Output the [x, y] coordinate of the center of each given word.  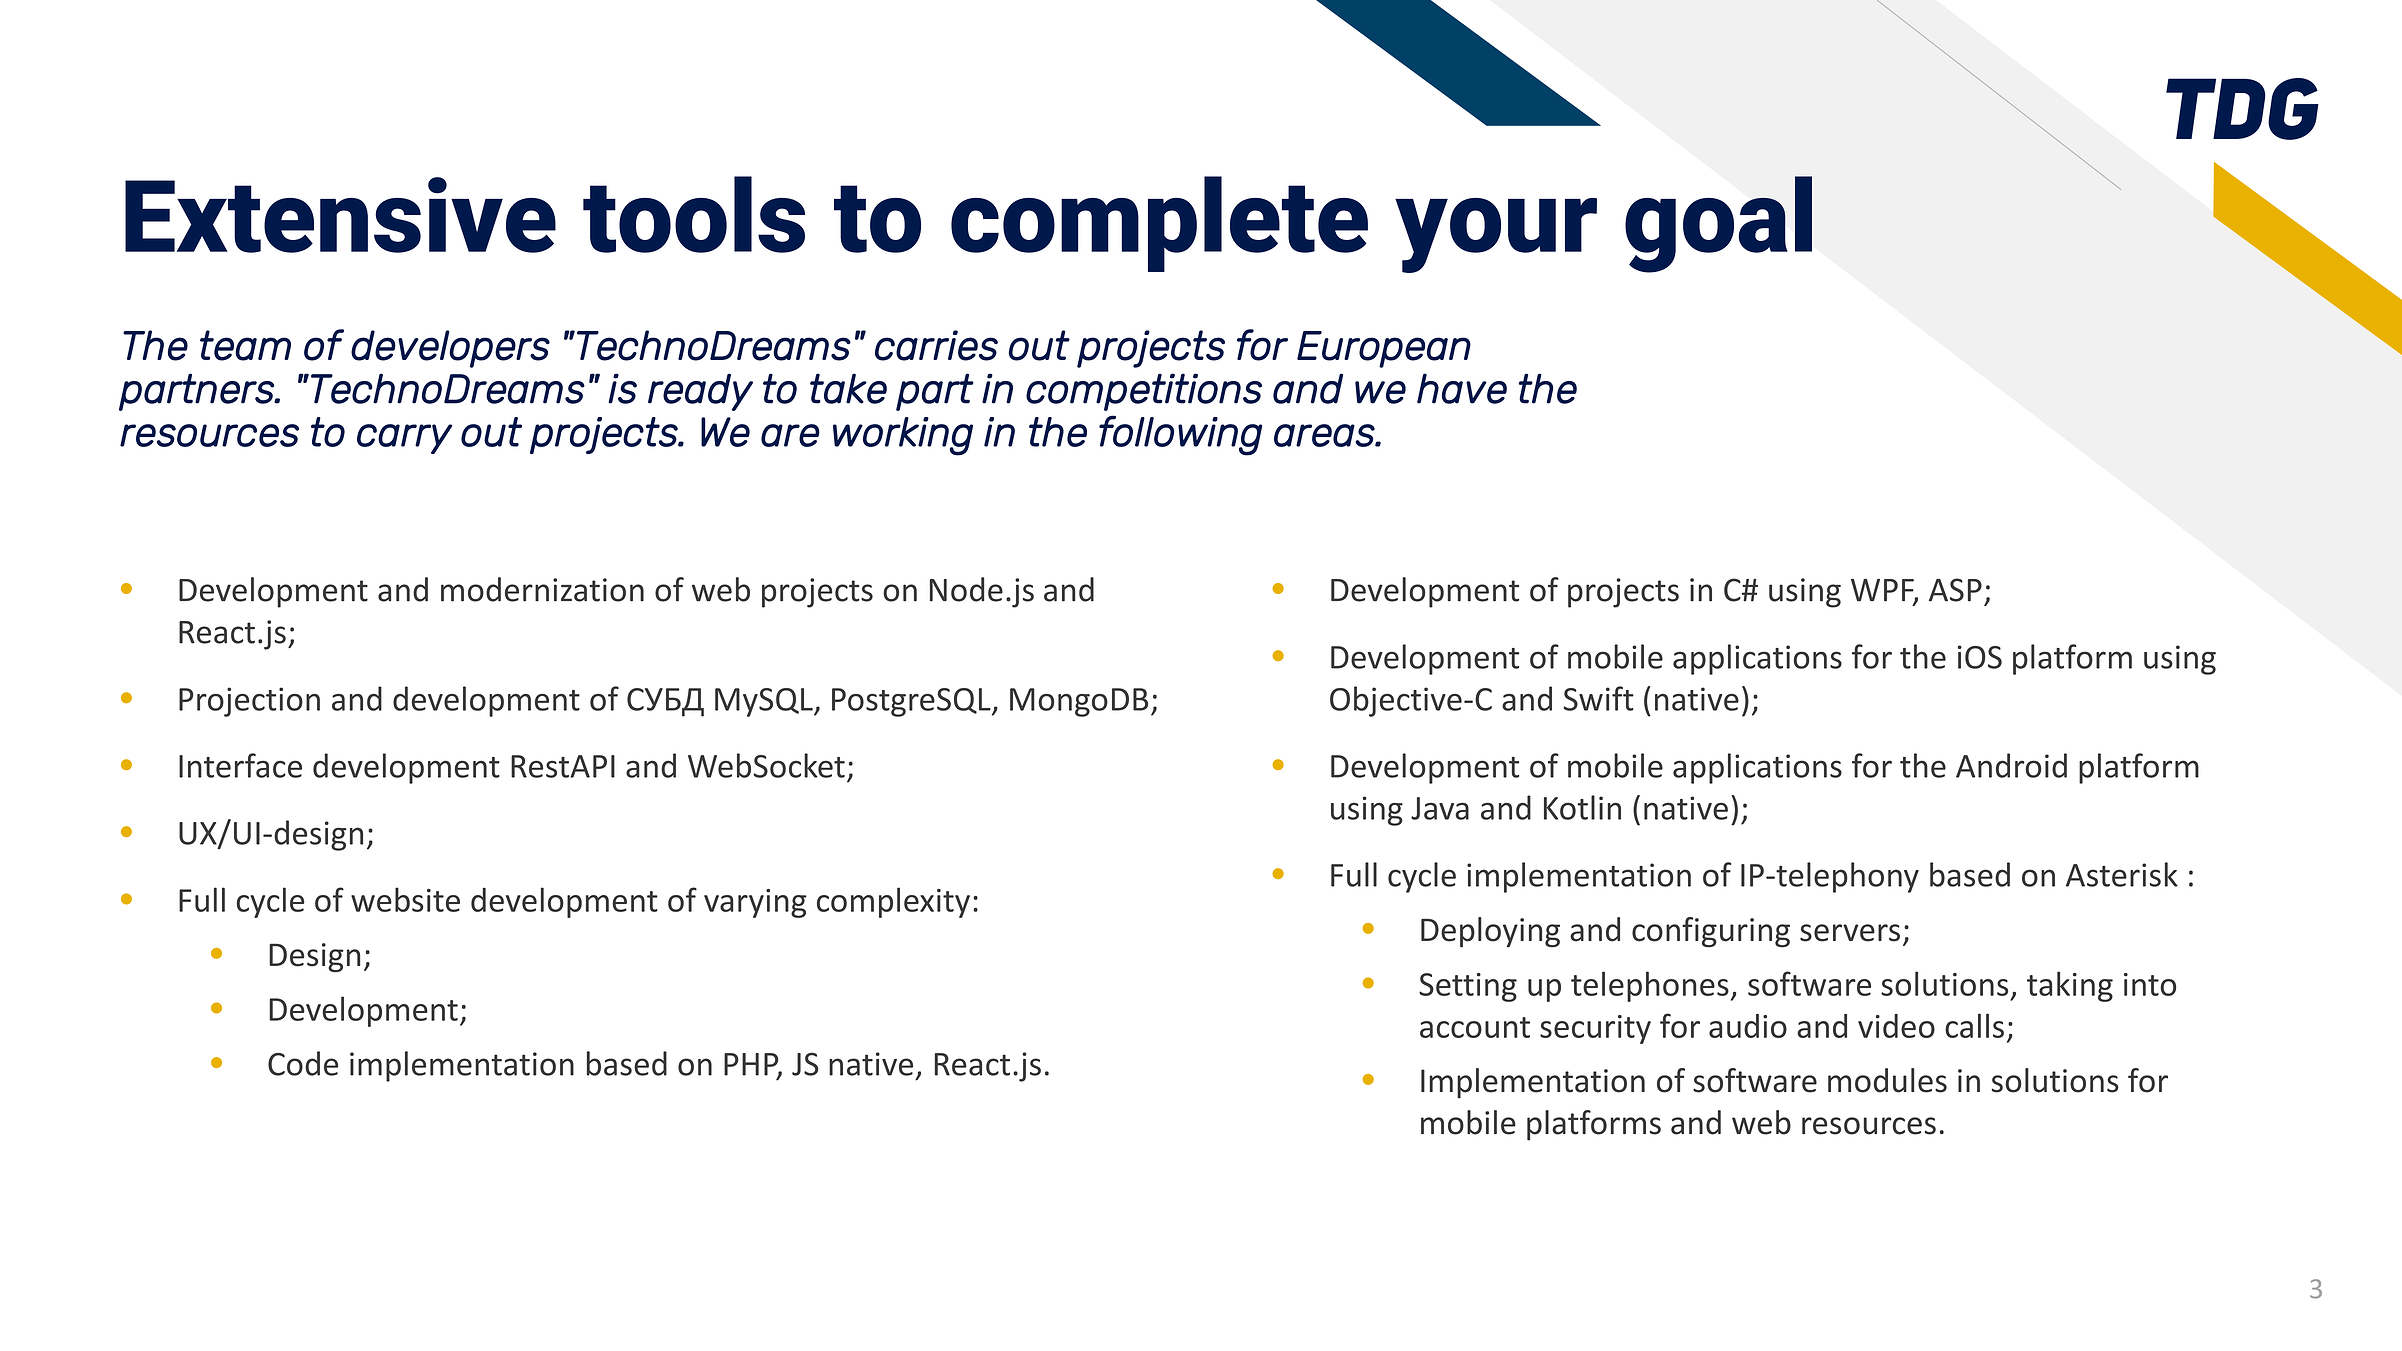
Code [303, 1063]
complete [1159, 224]
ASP [1955, 590]
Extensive [340, 215]
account [1475, 1027]
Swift [1598, 698]
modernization [542, 589]
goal [1718, 224]
